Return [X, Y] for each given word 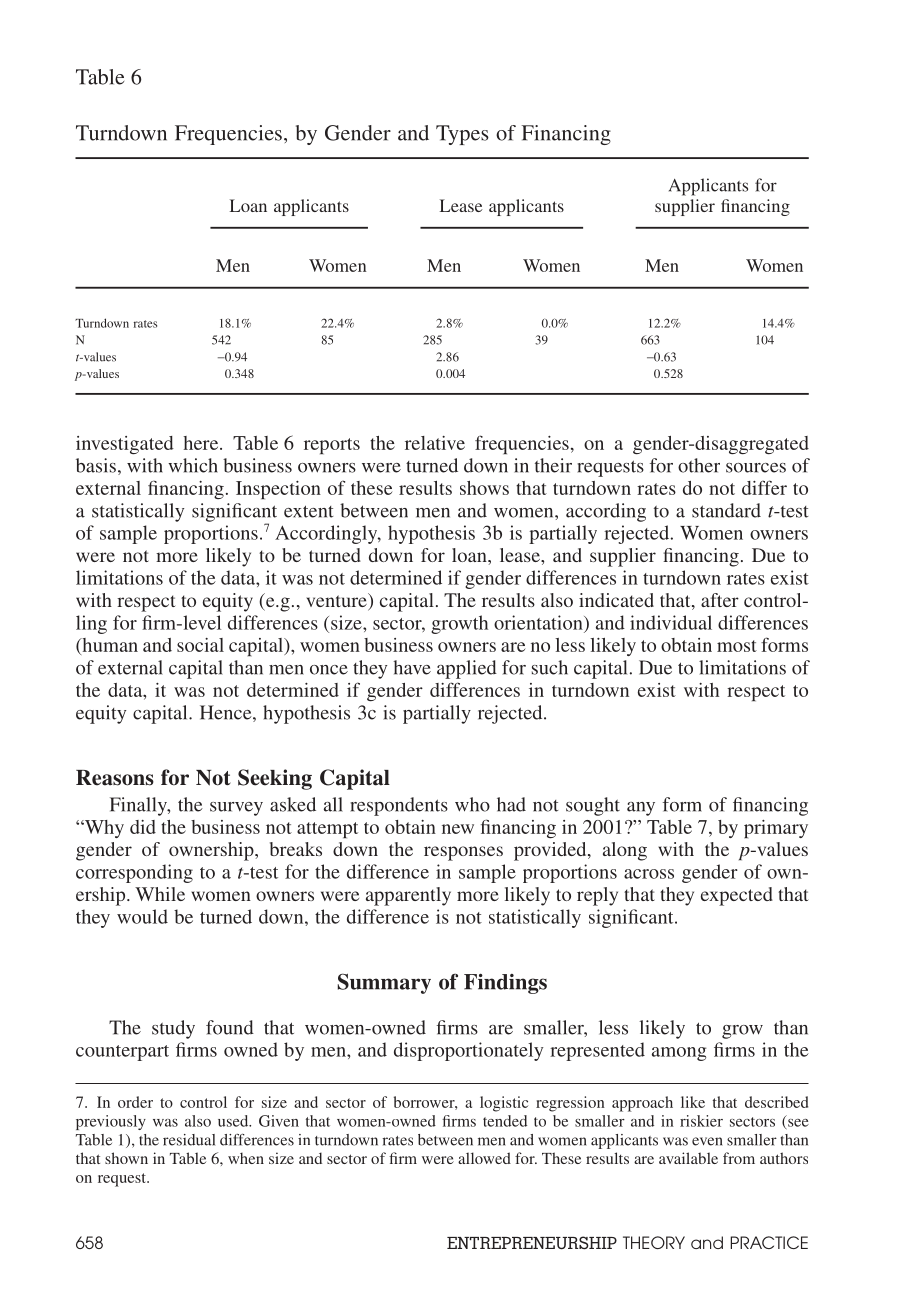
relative [435, 443]
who [472, 804]
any [641, 809]
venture [337, 601]
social [200, 645]
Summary [384, 983]
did [143, 827]
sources [756, 468]
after [720, 600]
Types [462, 135]
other [699, 465]
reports [332, 446]
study [173, 1029]
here [202, 443]
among [679, 1054]
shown [126, 1158]
